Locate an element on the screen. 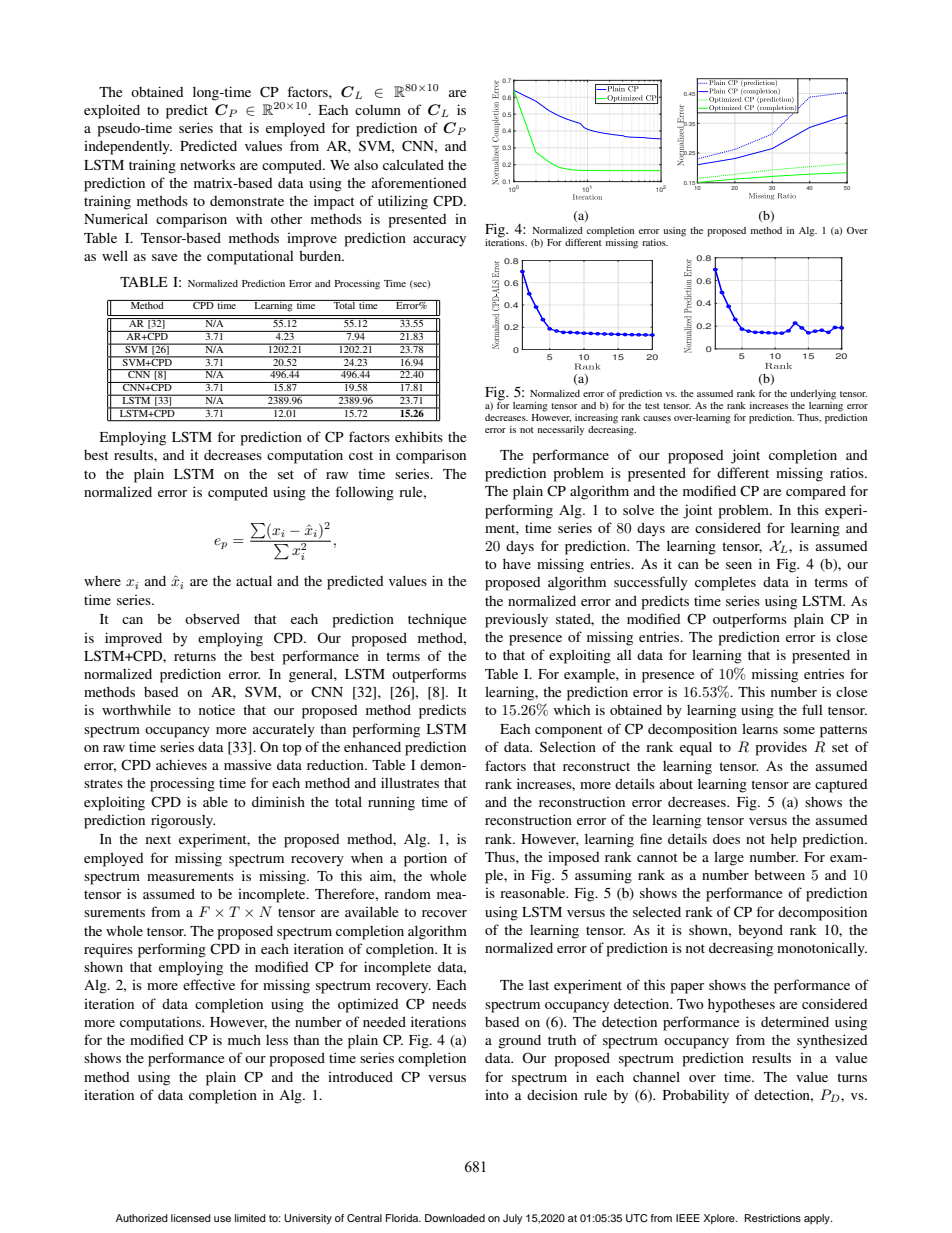 The width and height of the screenshot is (952, 1233). networks is located at coordinates (207, 165).
